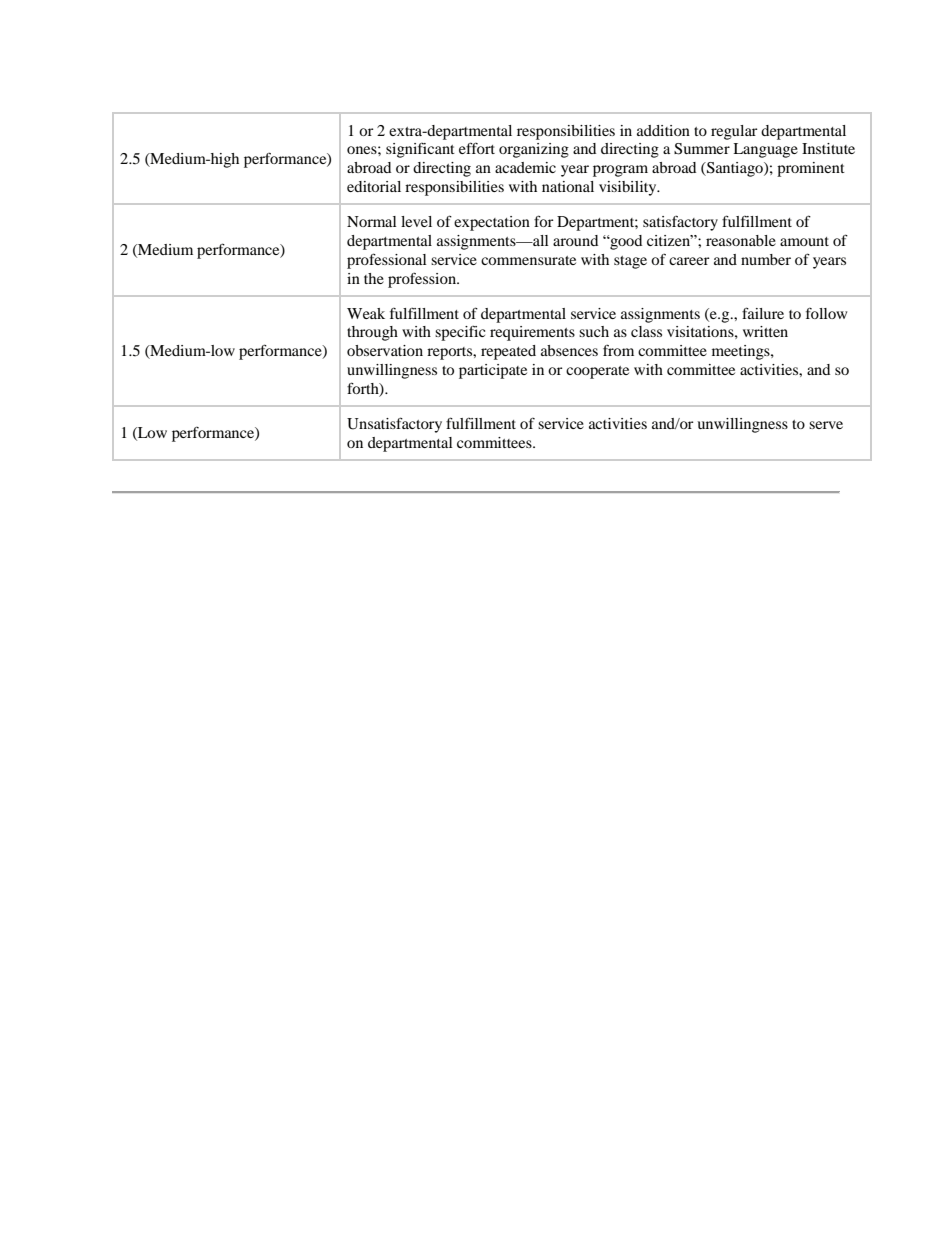 The width and height of the image is (952, 1233). I want to click on the, so click(374, 278).
